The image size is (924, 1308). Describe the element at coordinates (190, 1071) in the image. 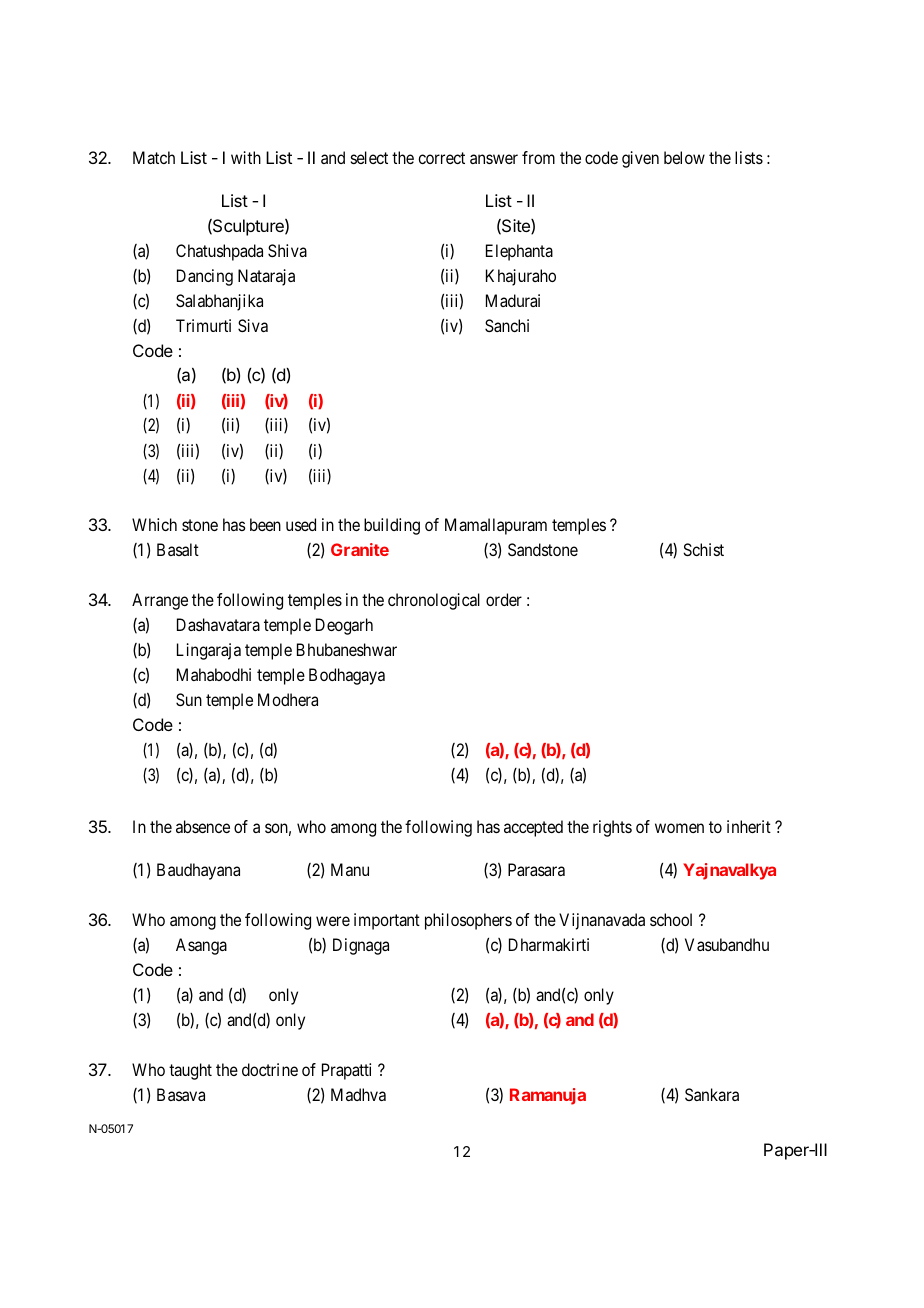

I see `taught` at that location.
